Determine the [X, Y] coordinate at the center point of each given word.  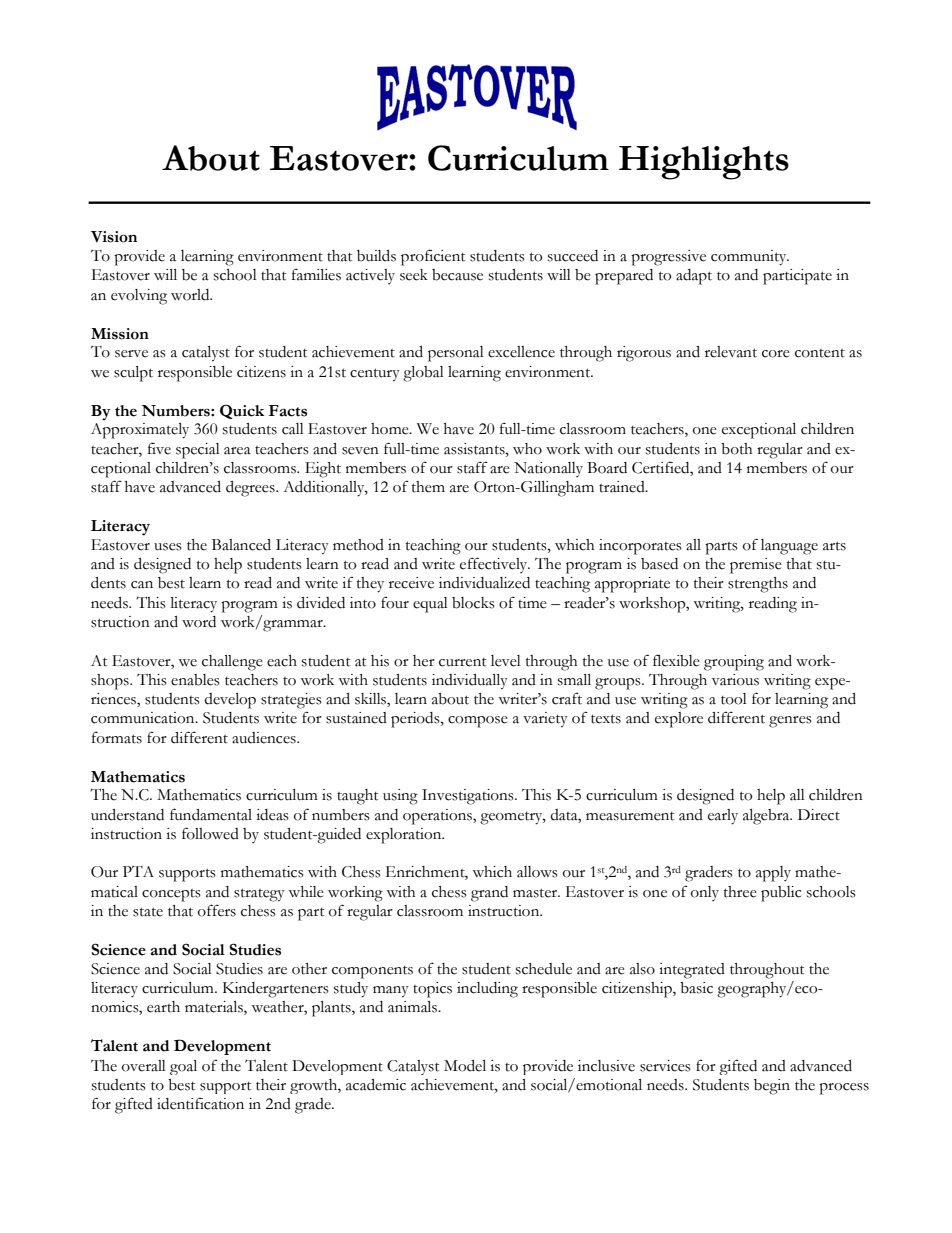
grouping [734, 663]
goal [183, 1067]
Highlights [704, 163]
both [736, 449]
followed [210, 833]
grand [489, 894]
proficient [433, 257]
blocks [473, 603]
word [199, 622]
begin [772, 1087]
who [527, 449]
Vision [114, 237]
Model [465, 1066]
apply [773, 874]
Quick [242, 411]
